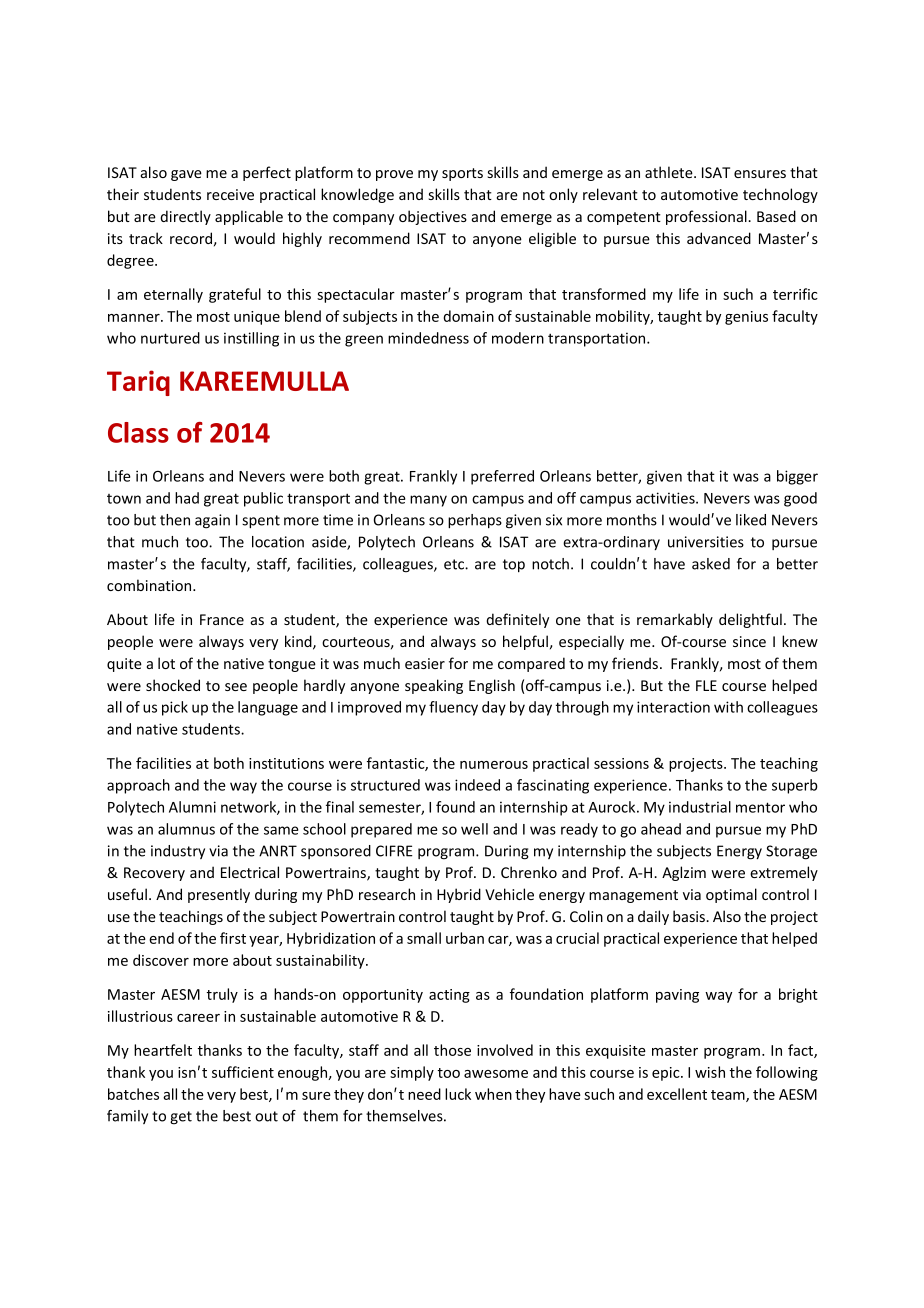 The image size is (924, 1308). What do you see at coordinates (458, 1094) in the screenshot?
I see `luck` at bounding box center [458, 1094].
